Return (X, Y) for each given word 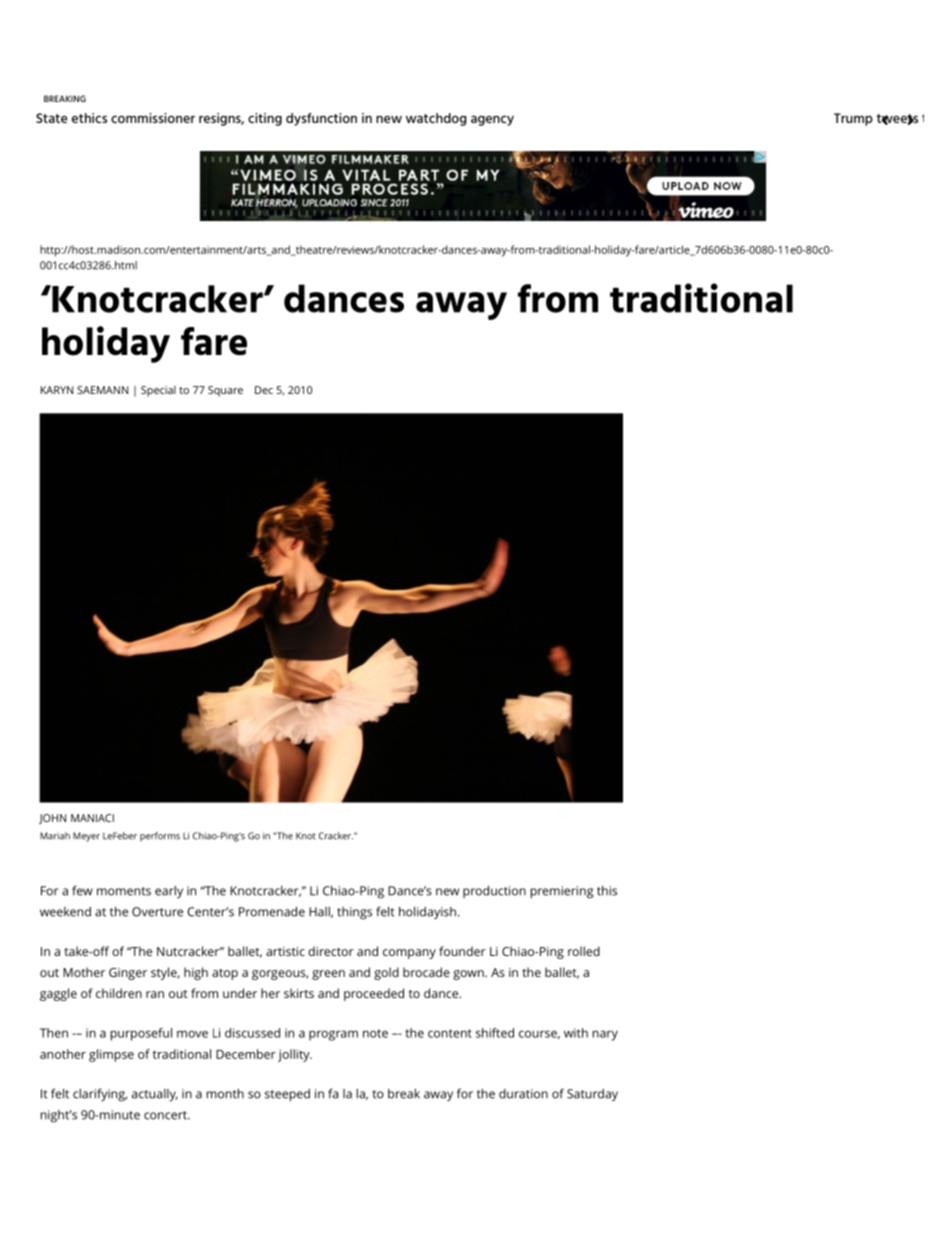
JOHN (52, 819)
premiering (562, 892)
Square (225, 391)
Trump (853, 119)
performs (160, 837)
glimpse (111, 1055)
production (494, 891)
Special (158, 391)
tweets (897, 119)
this (607, 890)
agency (492, 120)
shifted (495, 1033)
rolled (584, 951)
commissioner (153, 118)
